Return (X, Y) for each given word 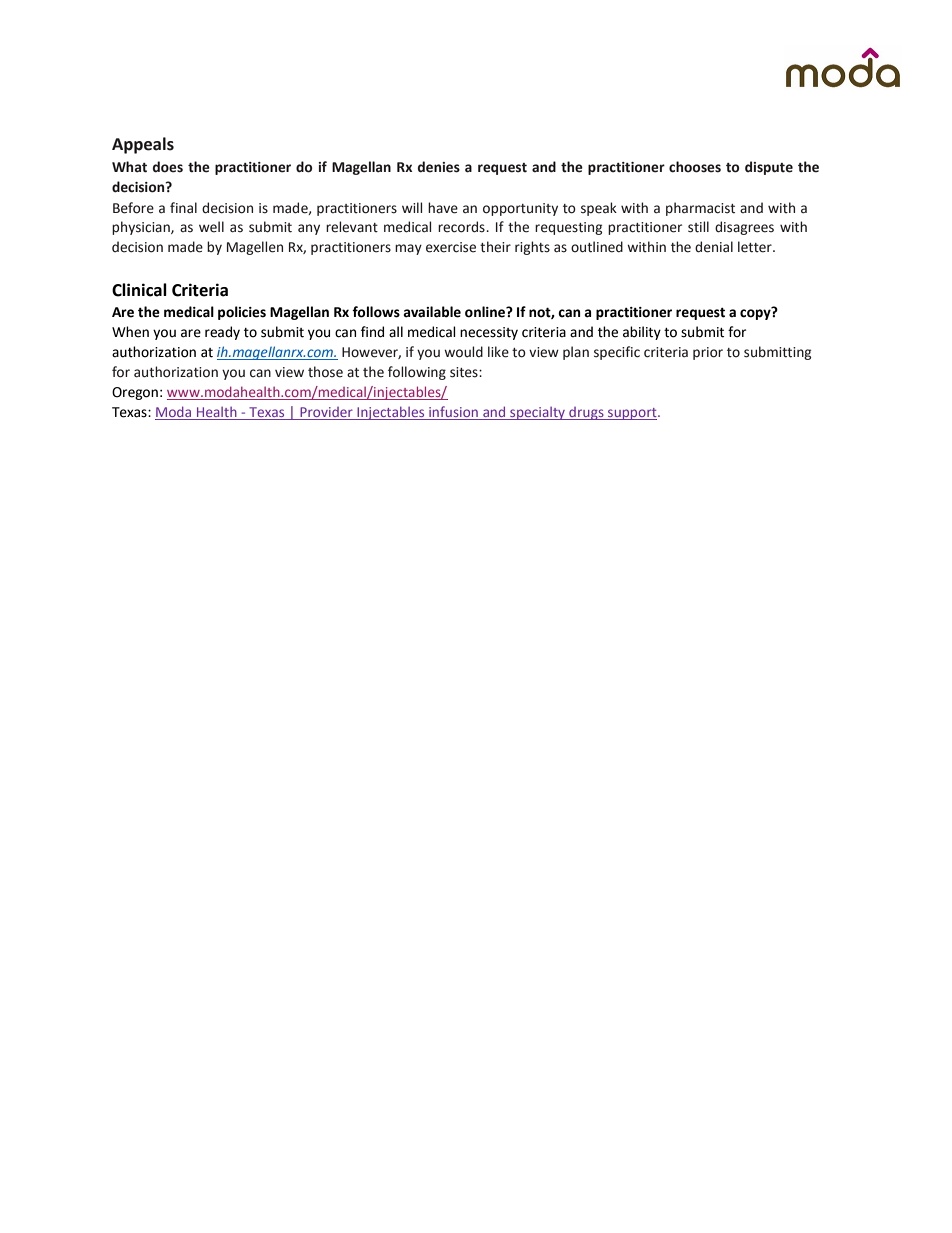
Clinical (139, 290)
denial (714, 247)
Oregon (135, 393)
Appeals (143, 145)
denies (439, 167)
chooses (695, 167)
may (408, 249)
